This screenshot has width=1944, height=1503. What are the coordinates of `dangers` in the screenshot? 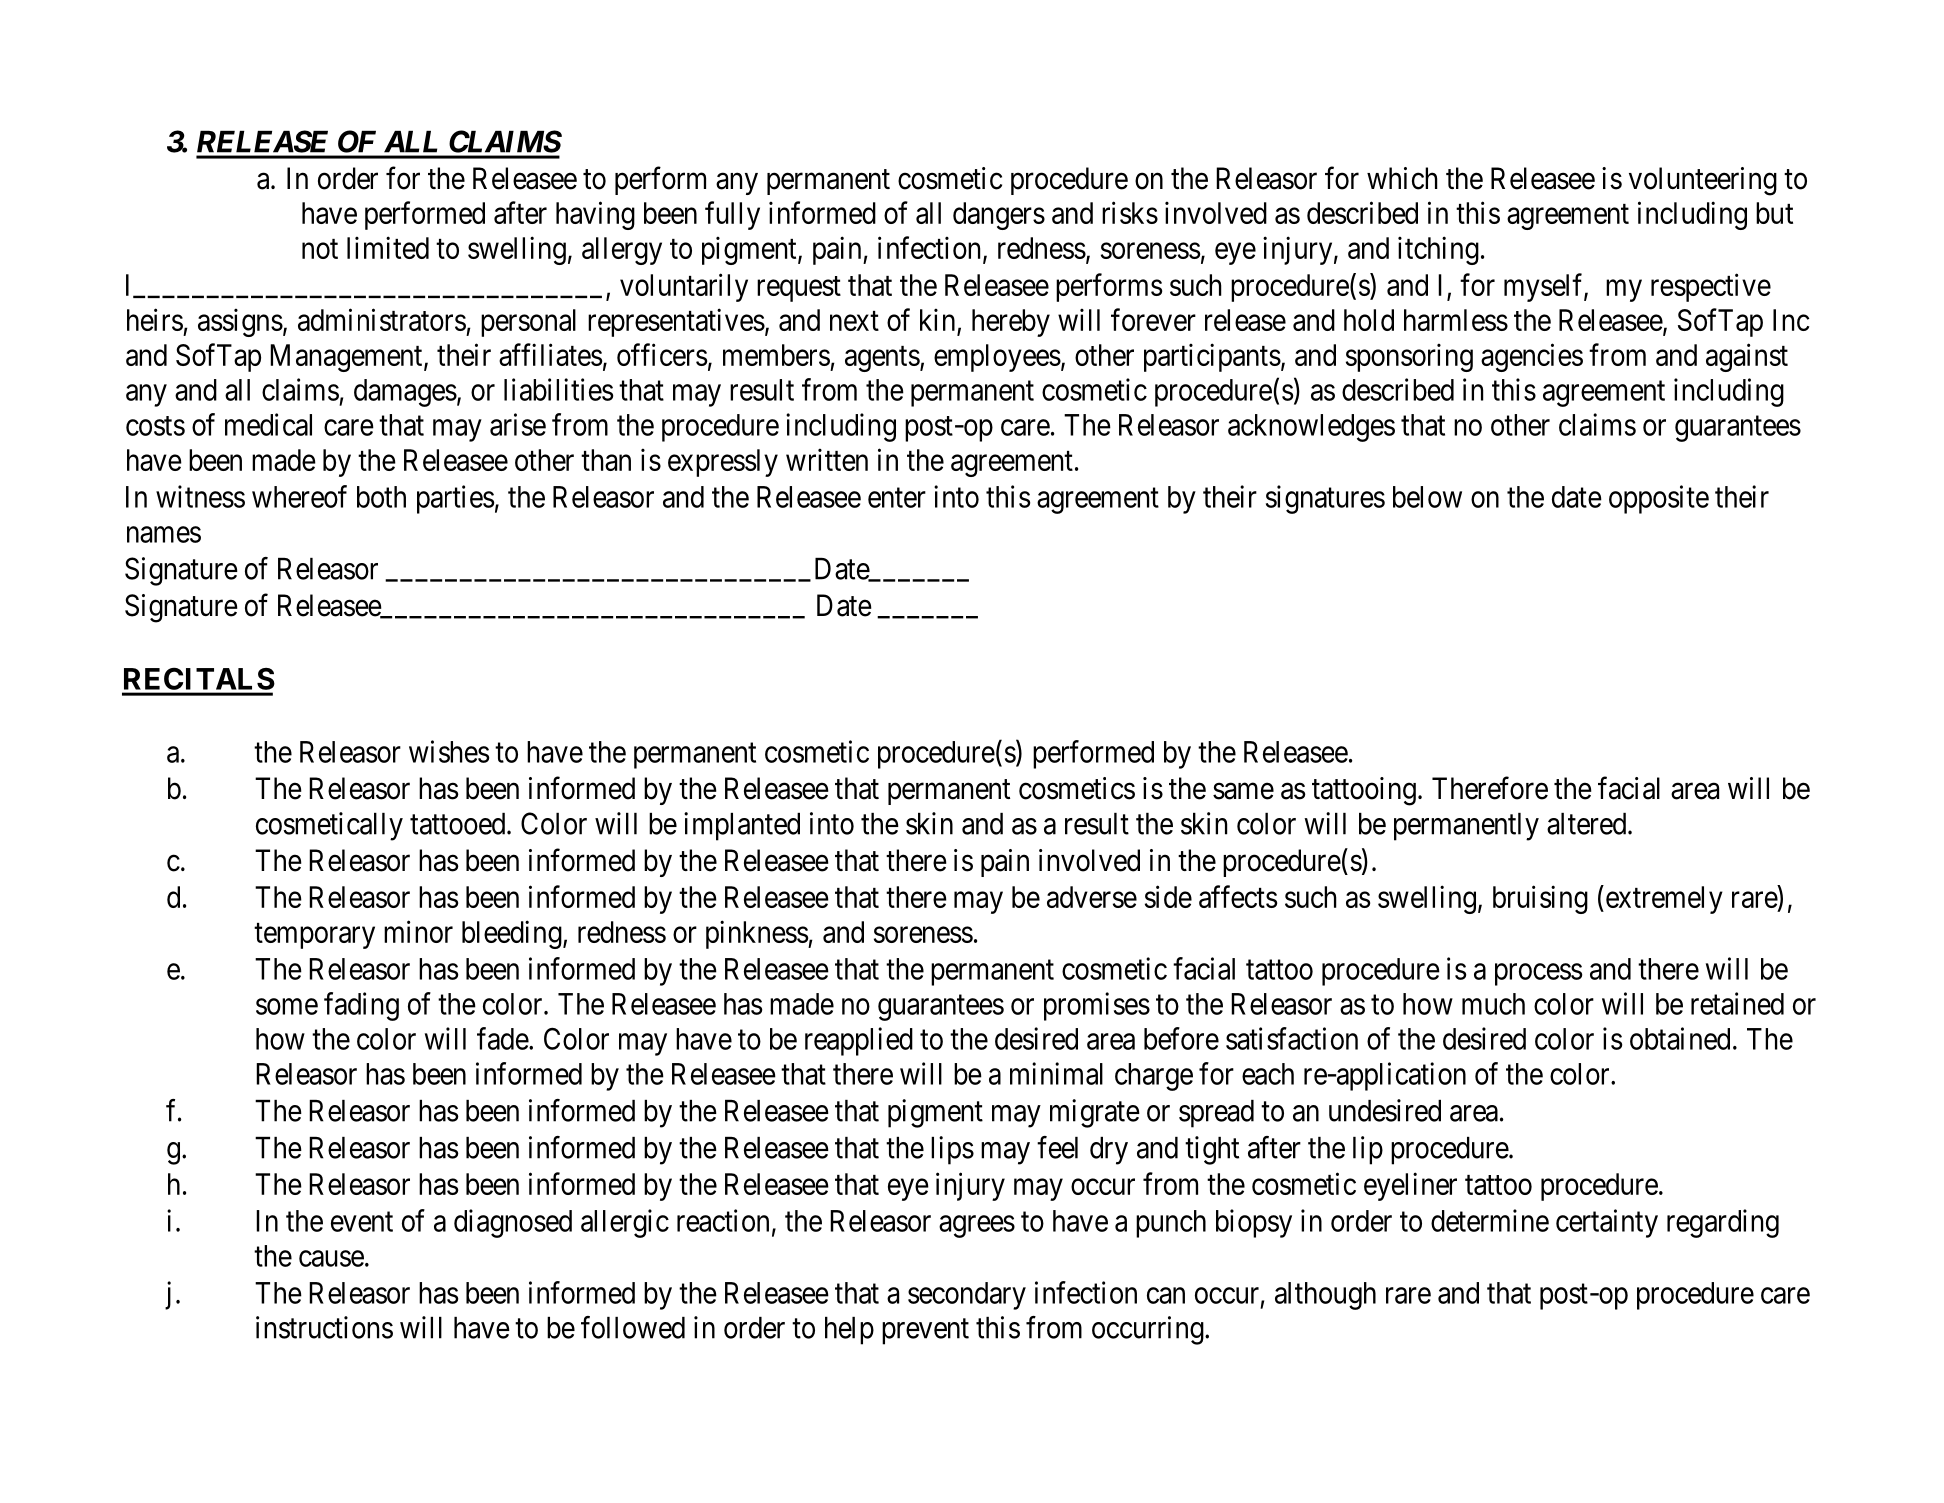 It's located at (999, 216).
